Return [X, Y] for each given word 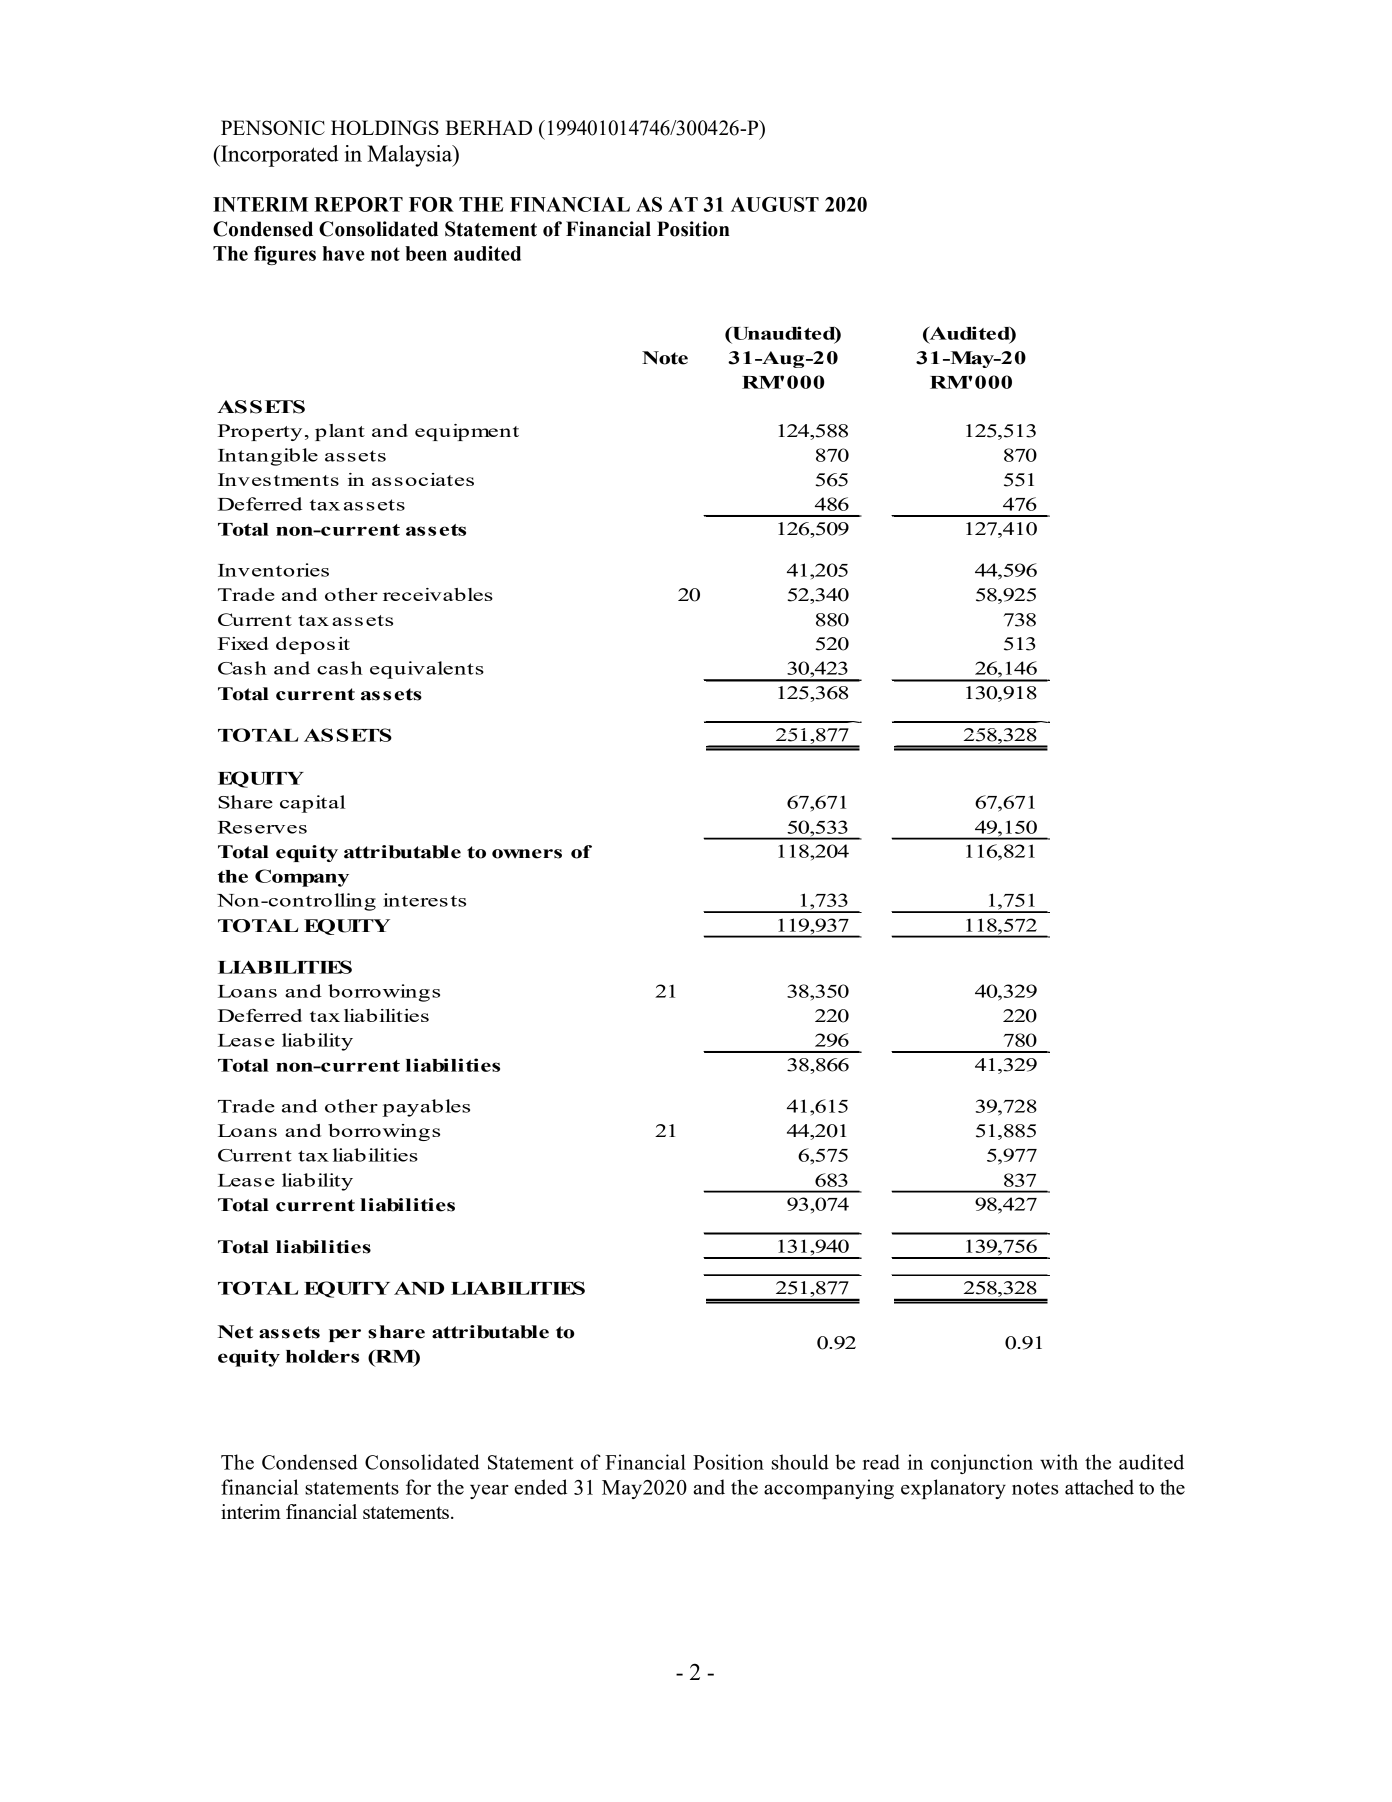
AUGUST [775, 204]
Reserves [262, 827]
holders [322, 1356]
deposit [313, 645]
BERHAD [488, 127]
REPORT [358, 204]
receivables [438, 594]
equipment [467, 432]
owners [527, 854]
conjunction [982, 1464]
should [800, 1462]
